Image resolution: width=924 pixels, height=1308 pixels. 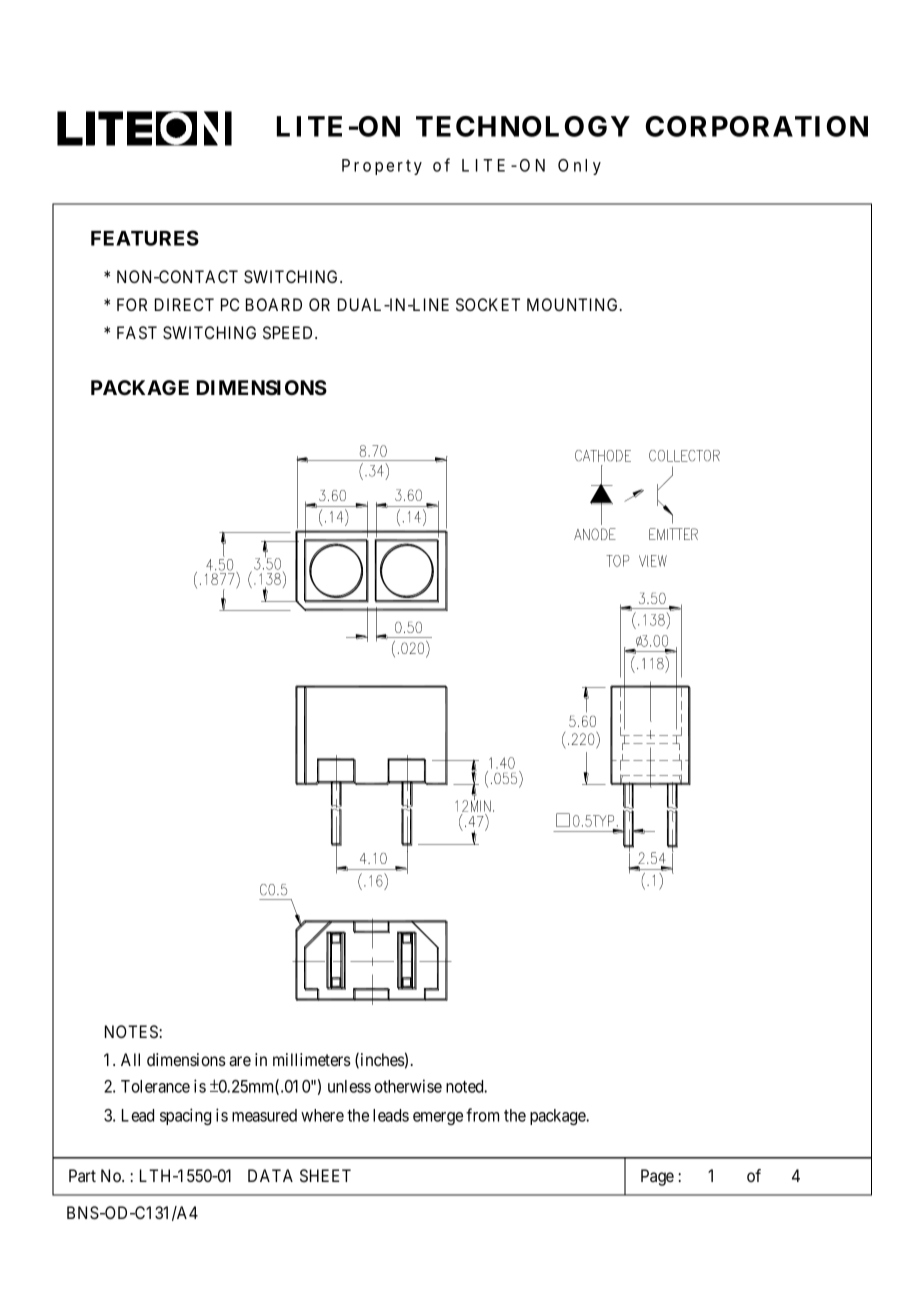 What do you see at coordinates (184, 304) in the screenshot?
I see `DIRECT` at bounding box center [184, 304].
